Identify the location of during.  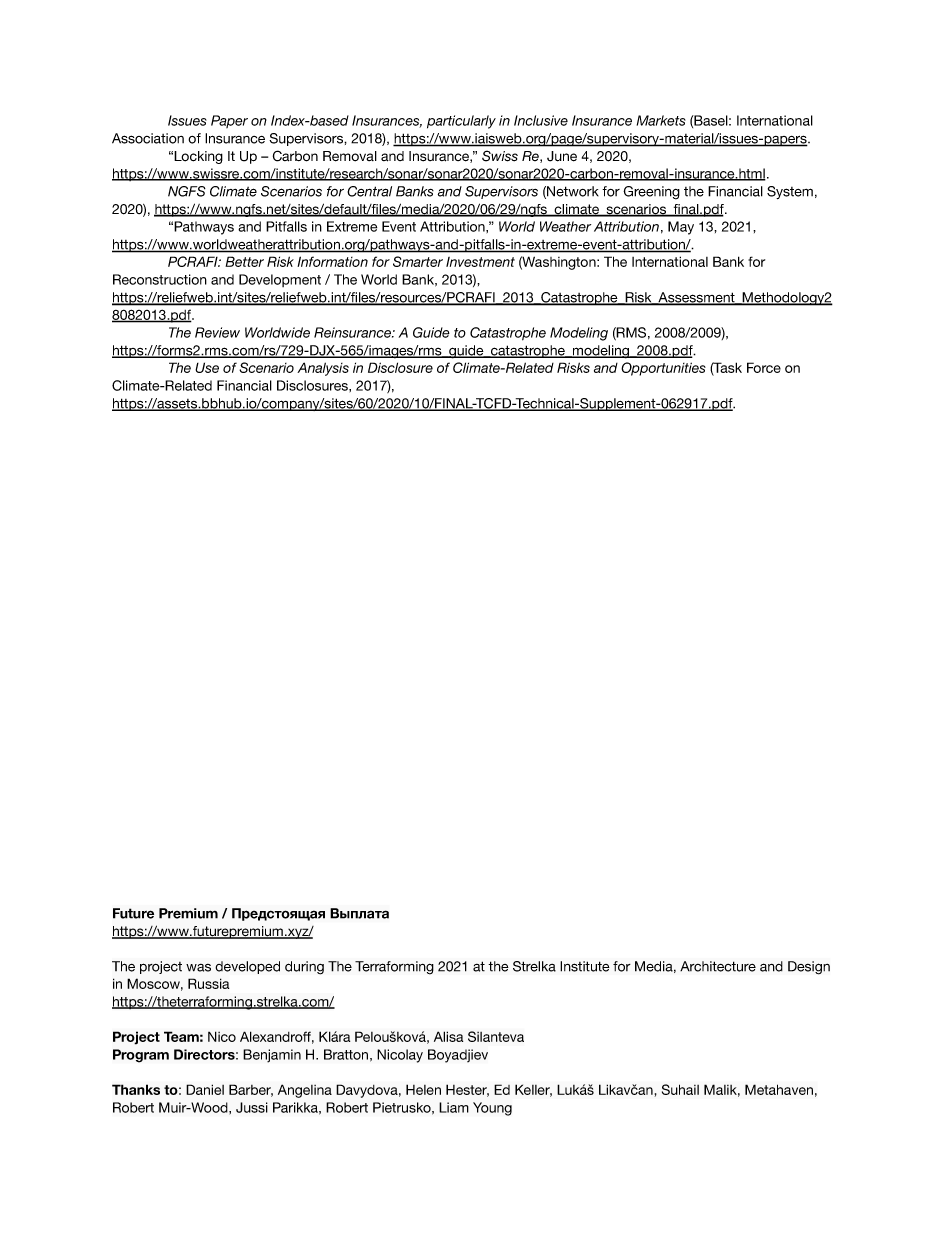
(304, 968).
